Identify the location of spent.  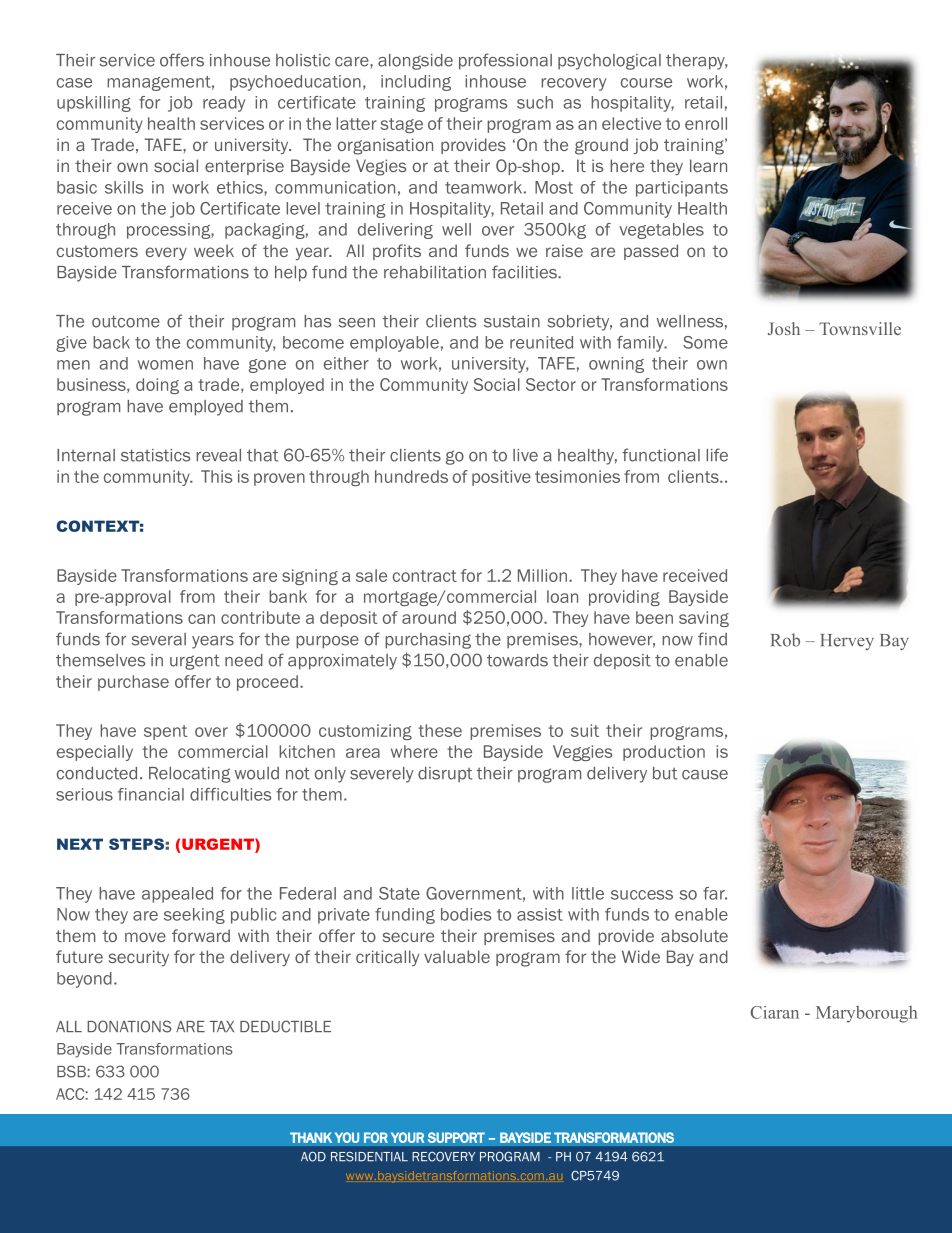
(166, 732).
